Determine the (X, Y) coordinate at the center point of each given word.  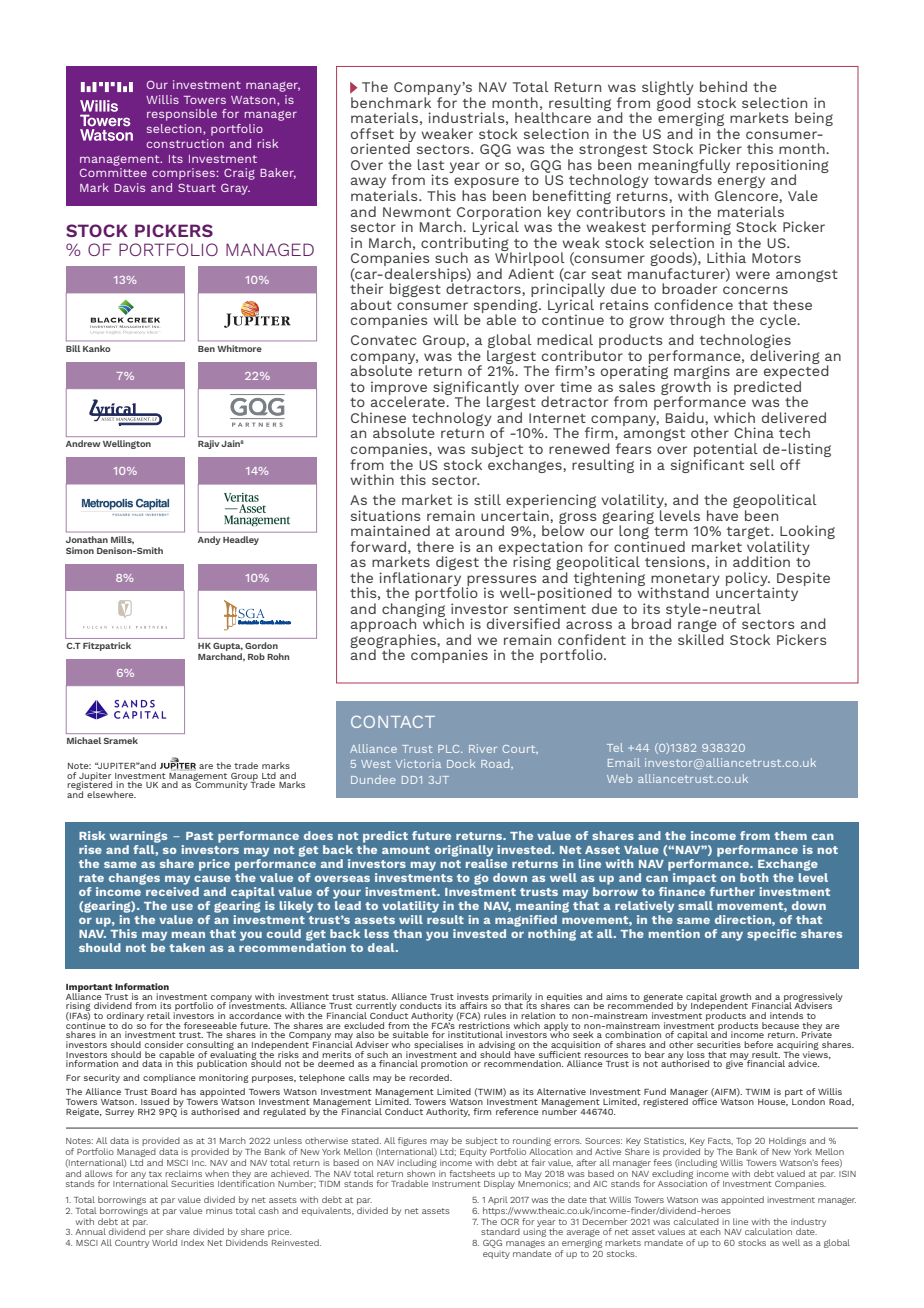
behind (723, 86)
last (431, 164)
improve (399, 389)
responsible (182, 115)
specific (771, 935)
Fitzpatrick (107, 646)
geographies (394, 642)
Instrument (456, 1184)
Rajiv (210, 444)
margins (702, 373)
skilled (701, 639)
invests (473, 996)
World (164, 1242)
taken (187, 947)
